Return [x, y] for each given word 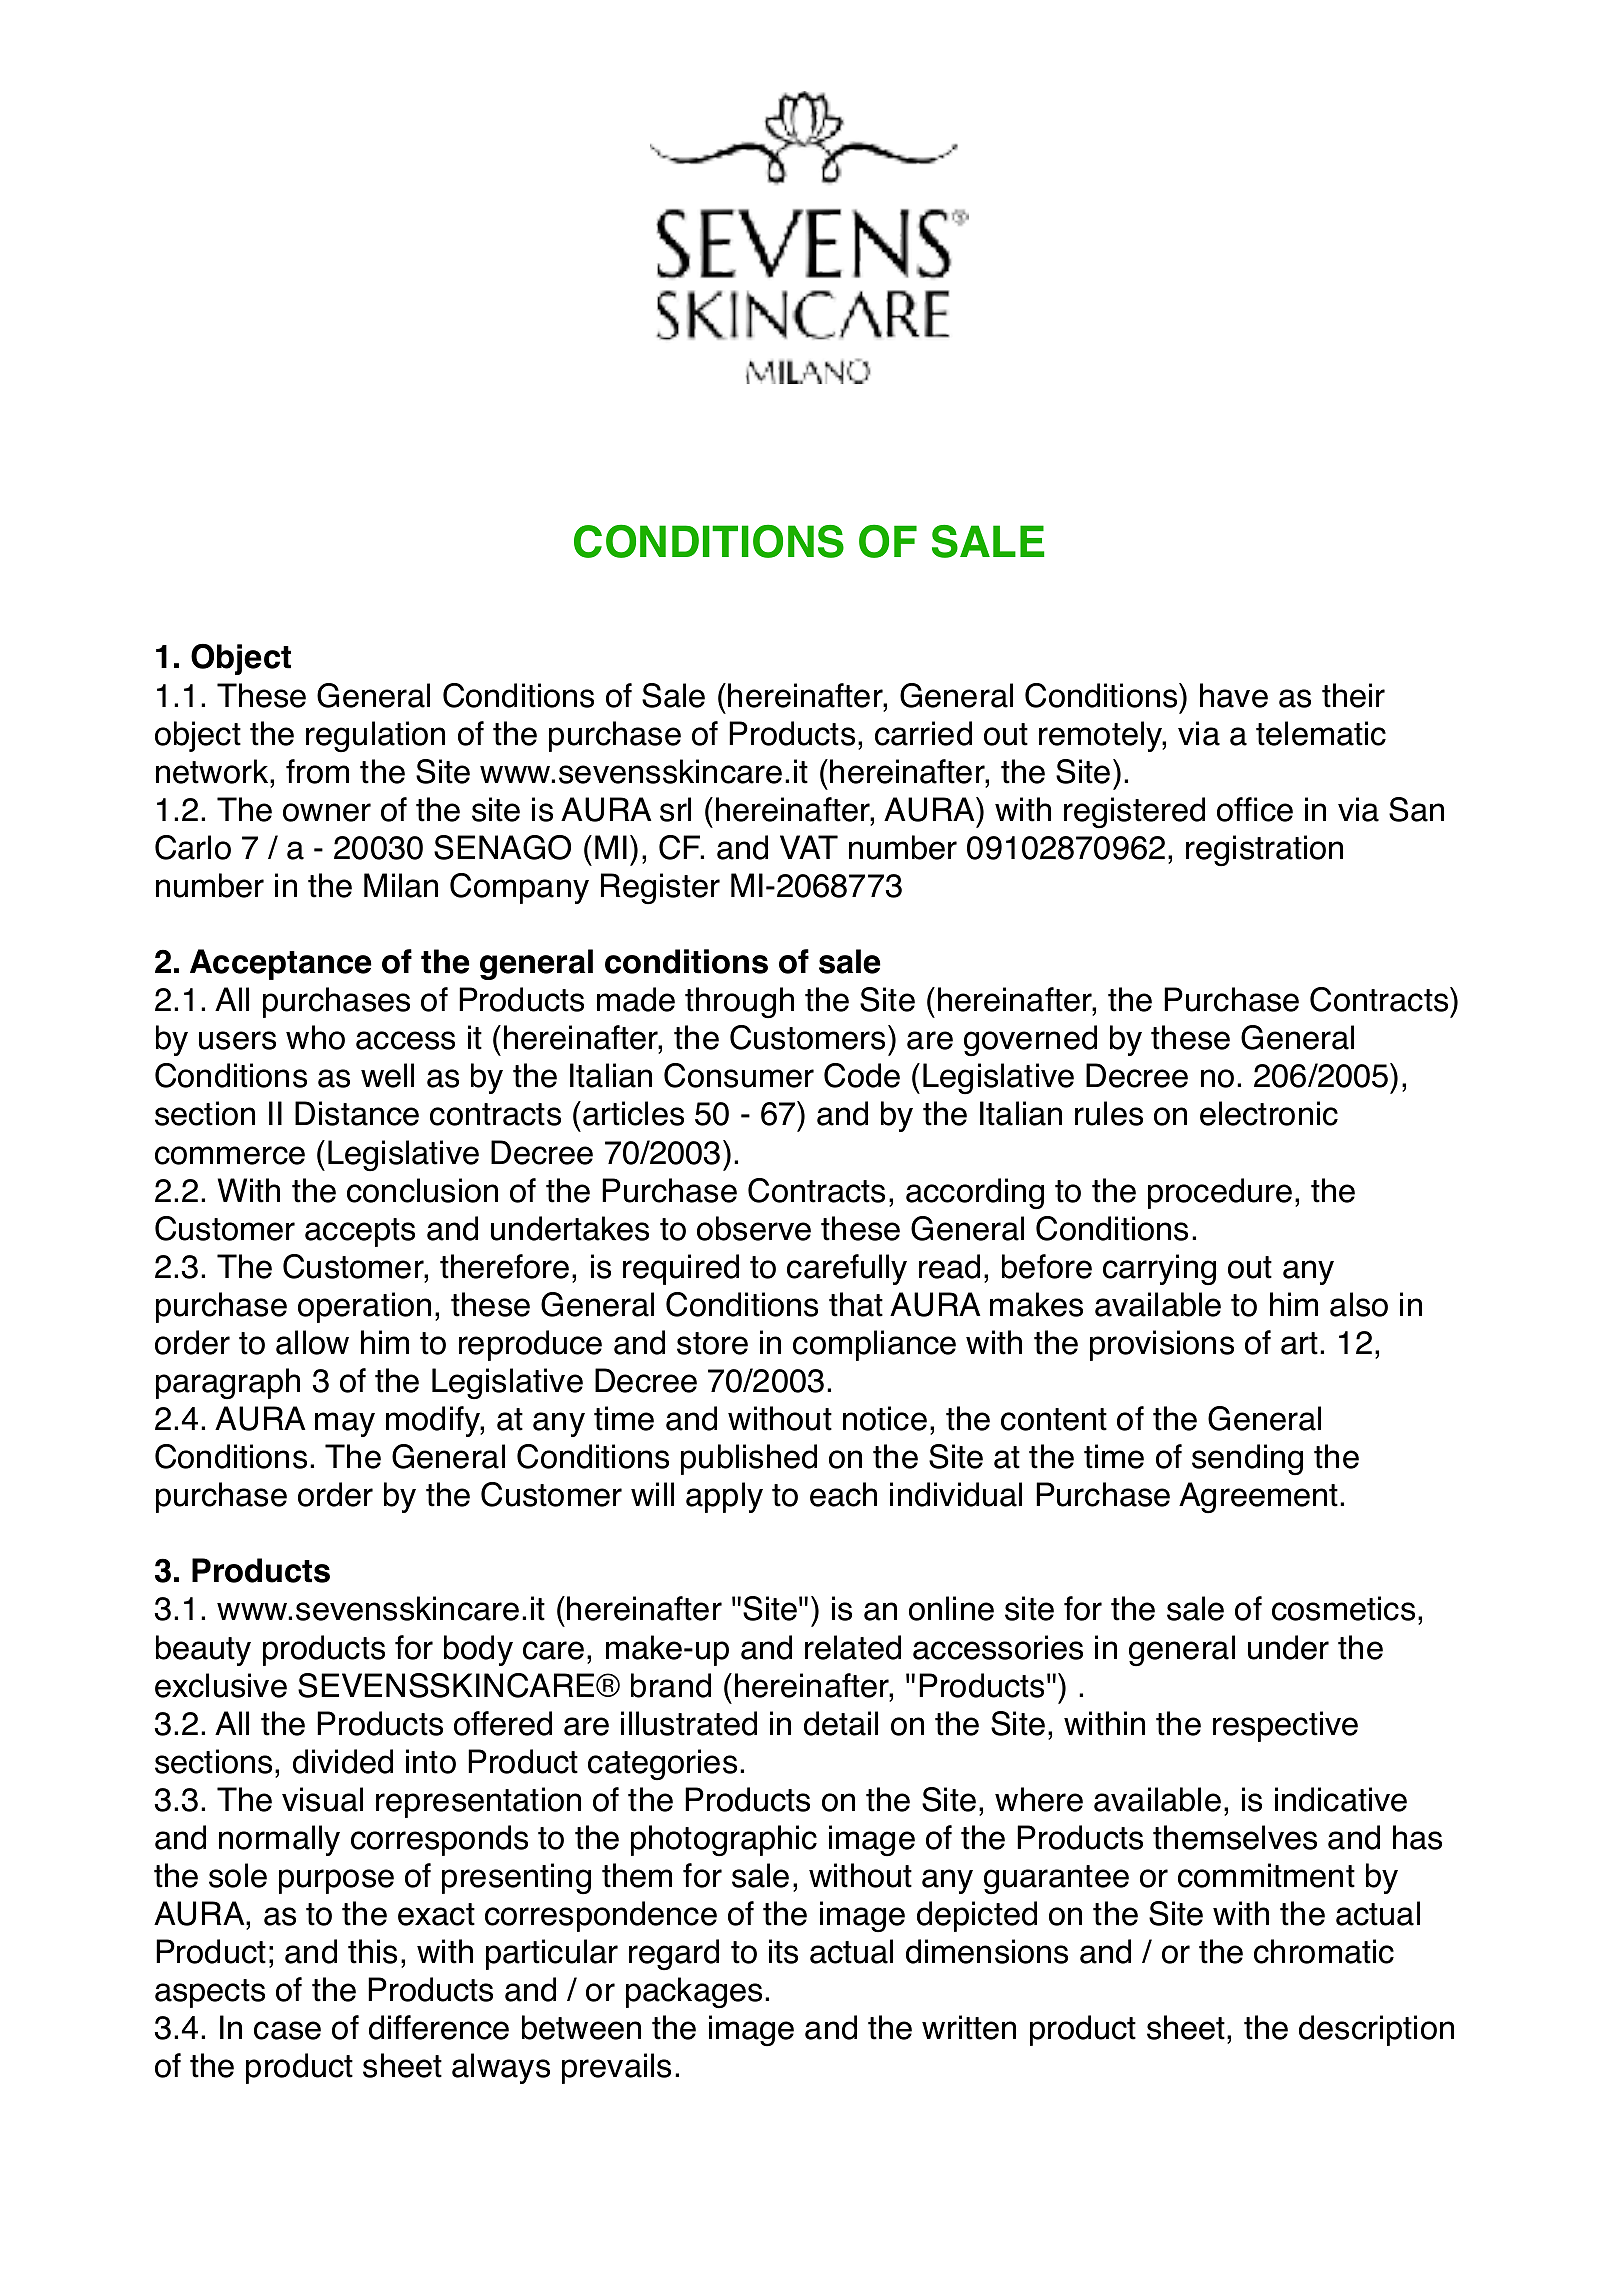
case [287, 2030]
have [1234, 695]
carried [923, 733]
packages [694, 1992]
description [1376, 2030]
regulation [375, 736]
